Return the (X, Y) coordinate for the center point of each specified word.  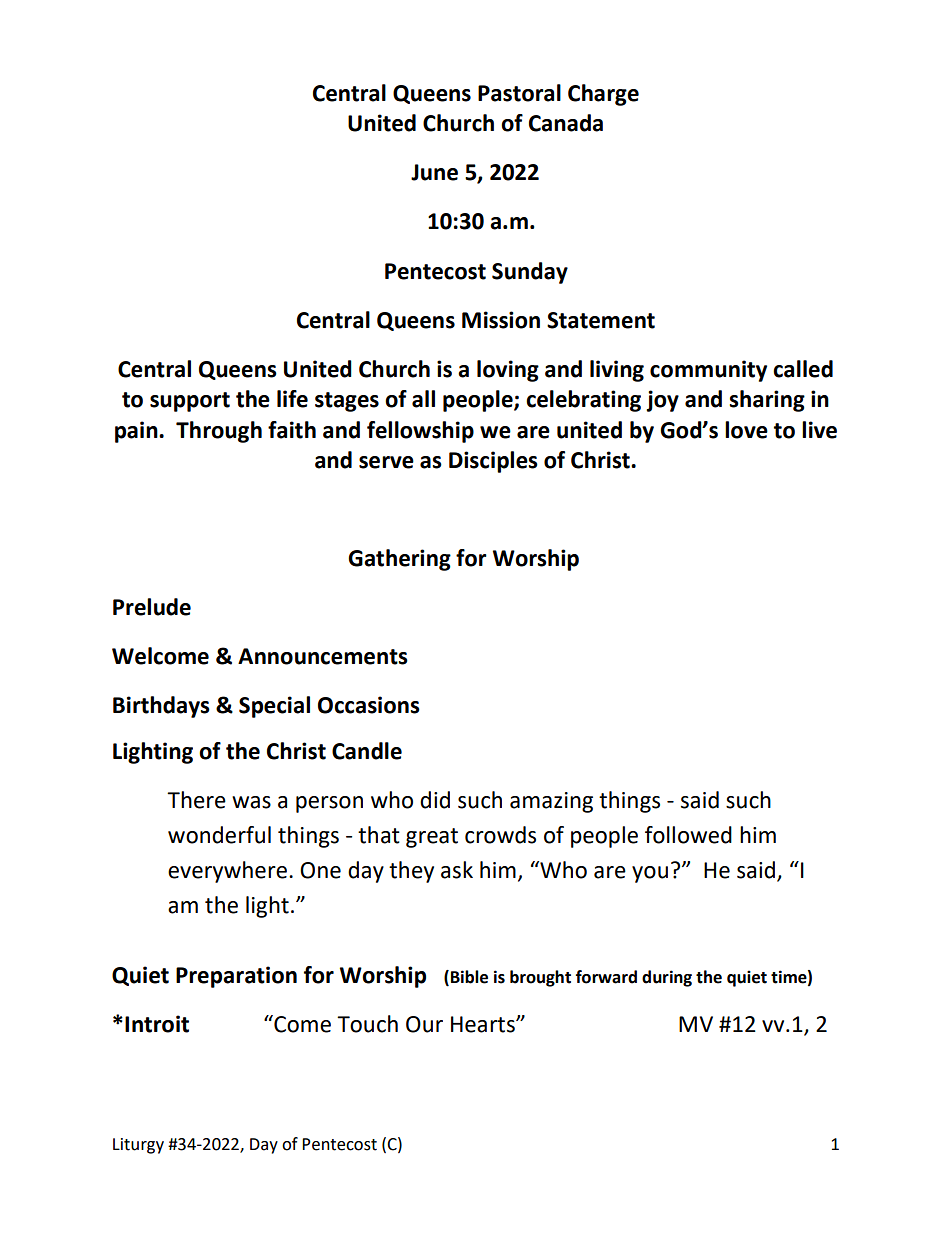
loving (508, 371)
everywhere (227, 872)
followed (688, 835)
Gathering (399, 560)
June (434, 172)
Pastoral (519, 93)
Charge (603, 95)
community (708, 371)
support (190, 402)
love (746, 430)
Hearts (484, 1024)
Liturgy (138, 1146)
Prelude (152, 607)
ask (457, 870)
